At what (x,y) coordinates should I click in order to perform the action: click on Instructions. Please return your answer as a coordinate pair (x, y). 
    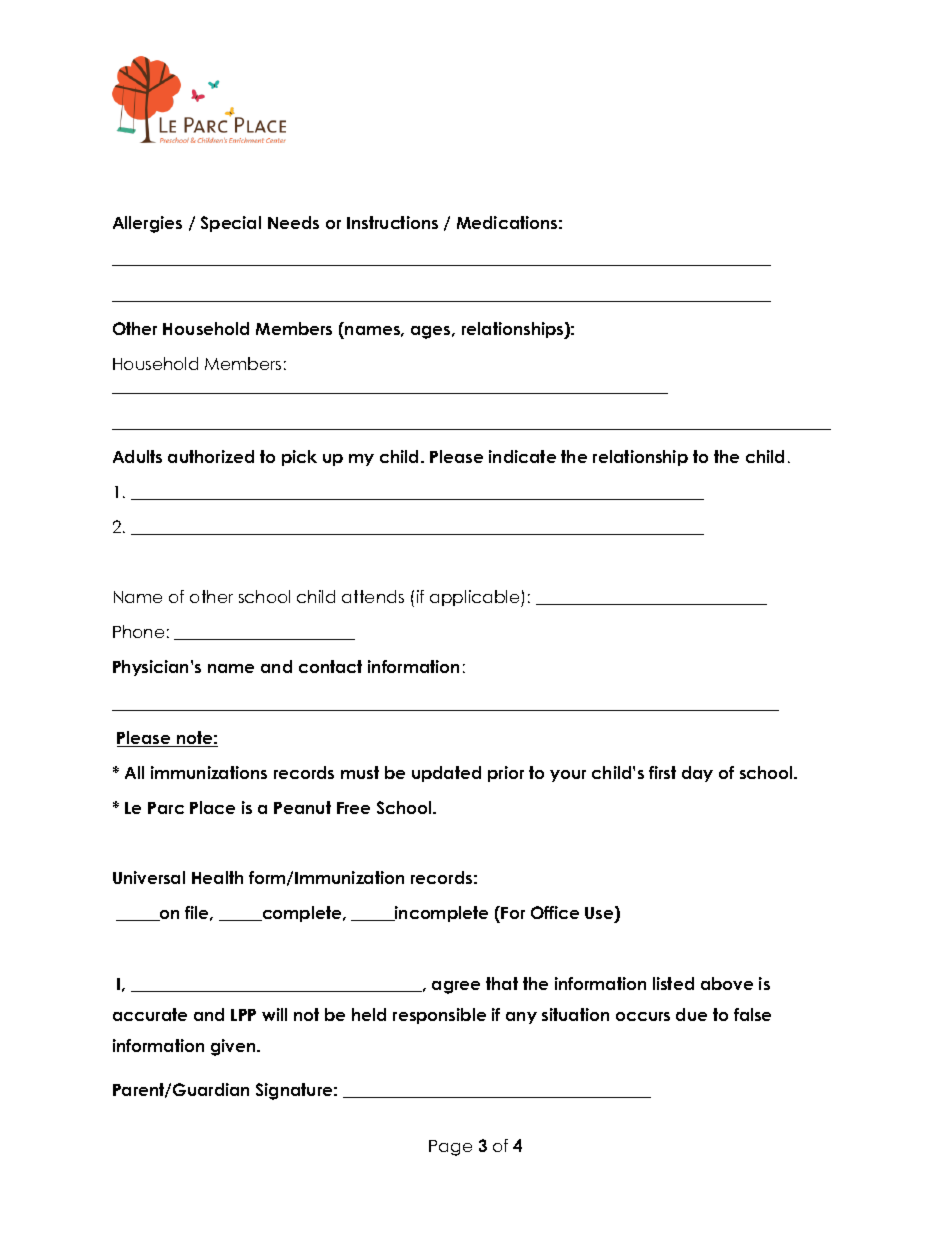
    Looking at the image, I should click on (392, 222).
